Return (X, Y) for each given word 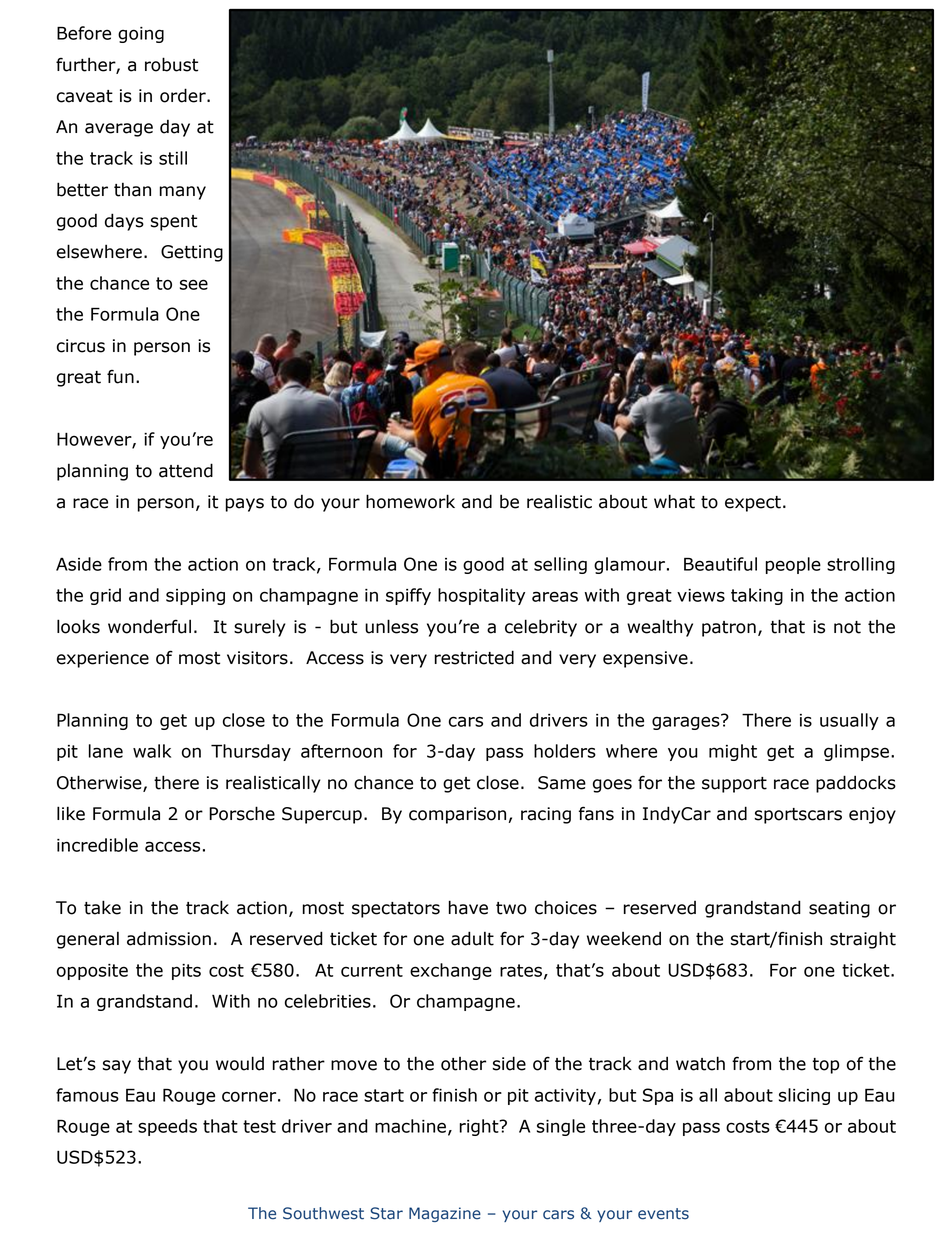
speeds (167, 1127)
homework (410, 501)
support (734, 785)
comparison (457, 815)
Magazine (445, 1214)
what (674, 501)
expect (753, 504)
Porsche (242, 813)
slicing (804, 1096)
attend (186, 470)
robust (171, 64)
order (184, 95)
